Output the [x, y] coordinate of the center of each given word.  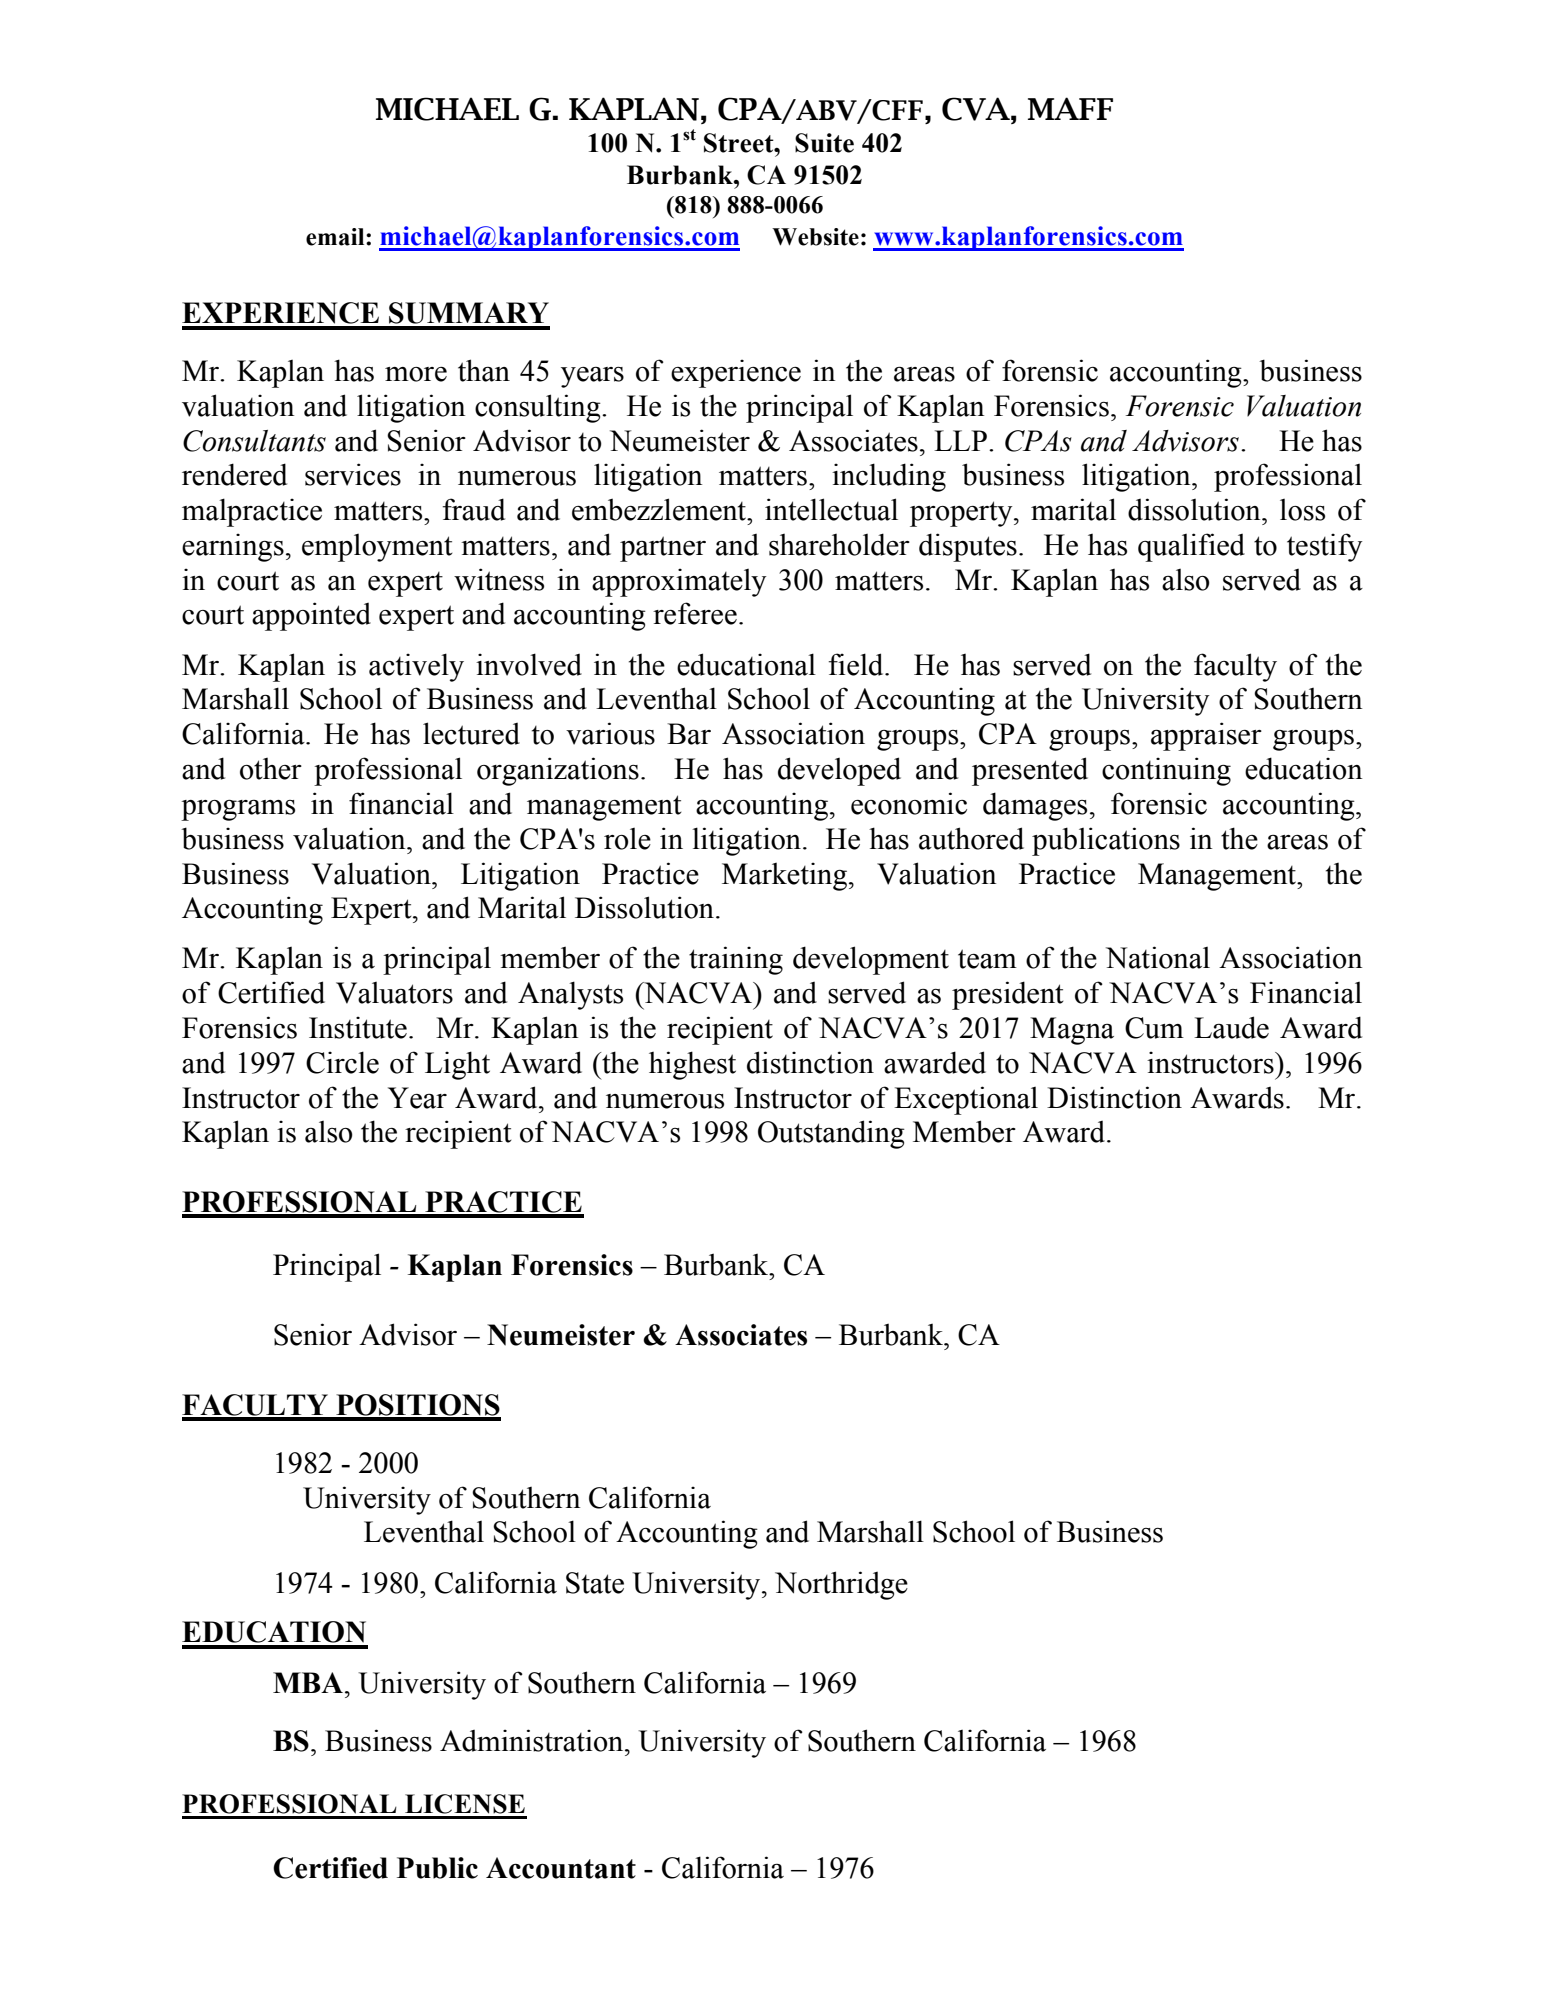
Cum [1154, 1028]
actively [416, 667]
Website [815, 237]
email [336, 237]
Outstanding [831, 1134]
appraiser [1206, 736]
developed [839, 771]
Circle [342, 1062]
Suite [824, 143]
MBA [308, 1682]
